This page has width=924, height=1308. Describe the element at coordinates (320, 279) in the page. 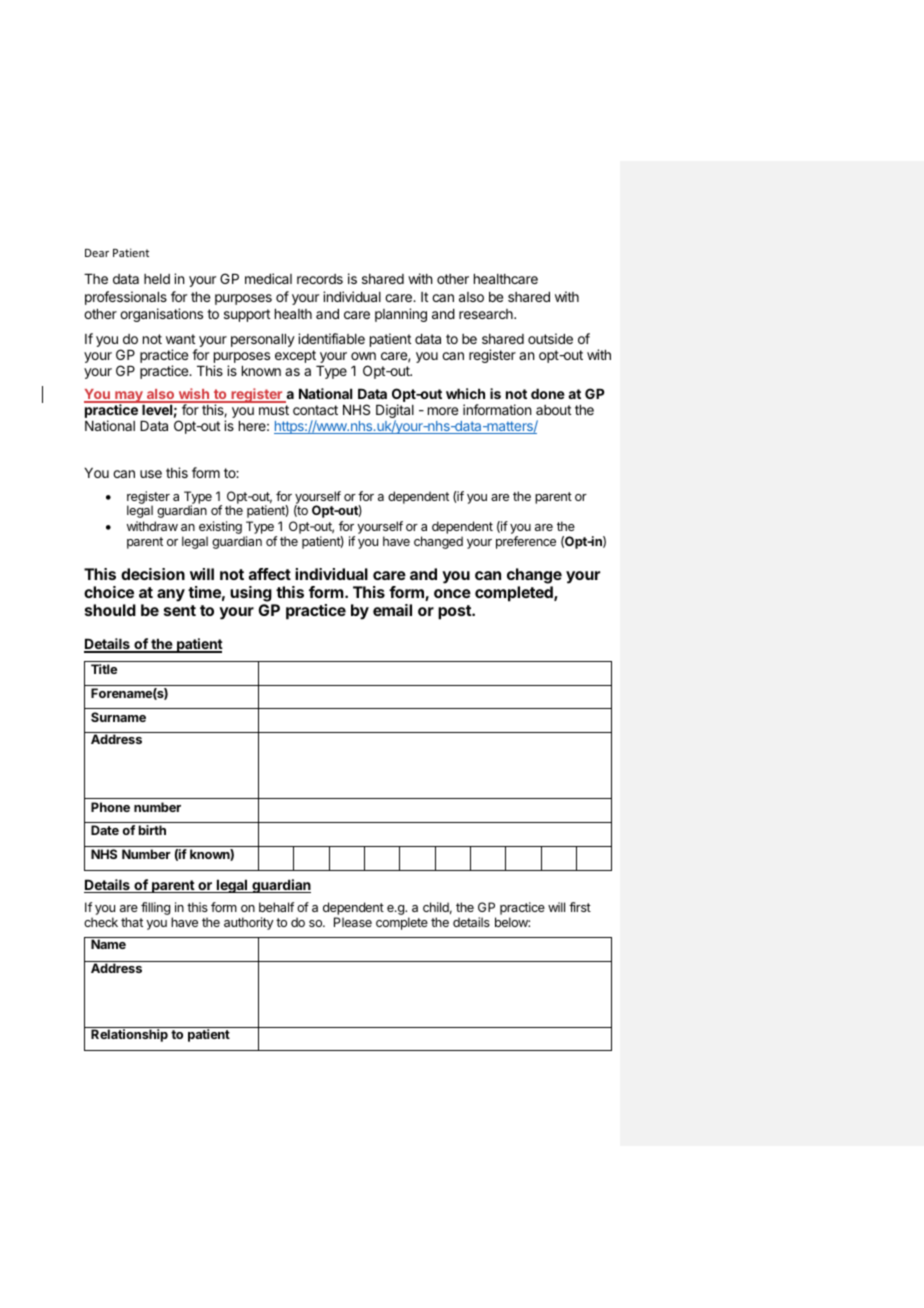

I see `records` at that location.
